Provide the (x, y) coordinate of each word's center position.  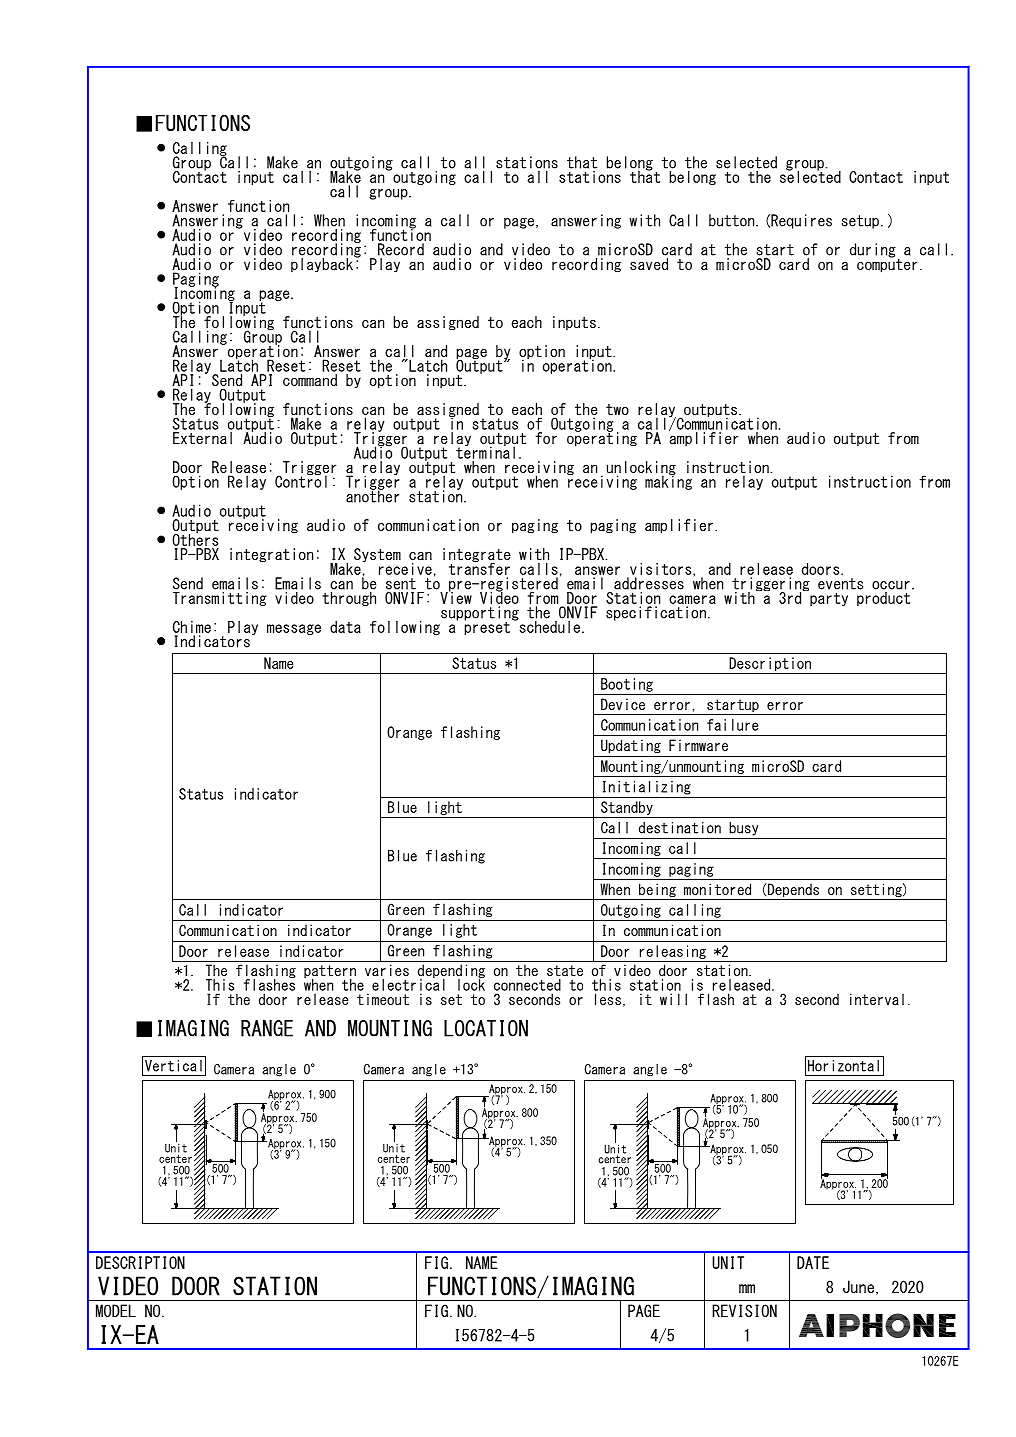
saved (649, 262)
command (310, 380)
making (668, 481)
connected (527, 985)
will (673, 999)
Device (623, 704)
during (873, 250)
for (546, 438)
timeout (383, 999)
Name (278, 663)
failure (732, 725)
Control (301, 480)
